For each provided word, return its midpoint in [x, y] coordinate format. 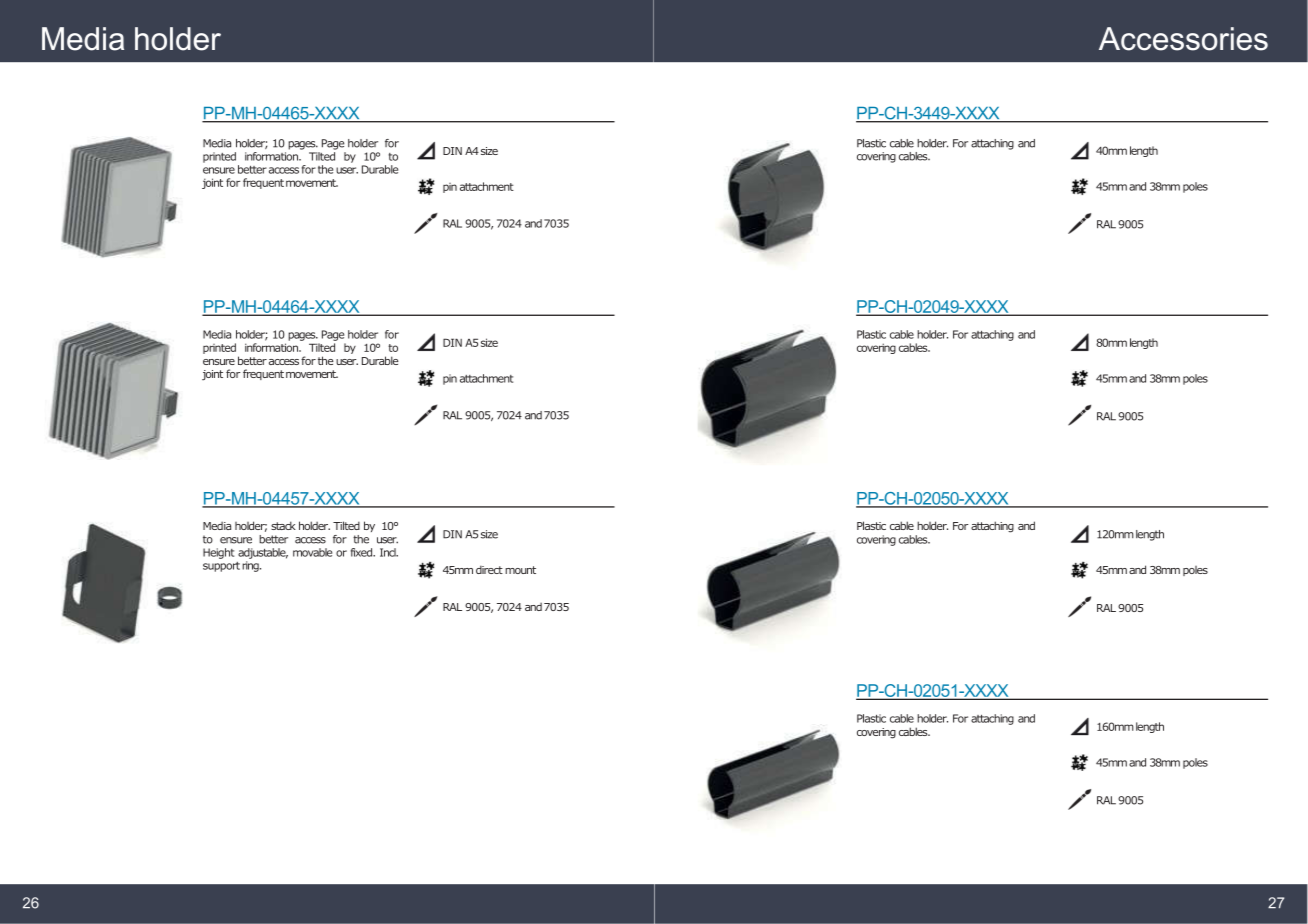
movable [312, 552]
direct [489, 569]
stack [283, 525]
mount [520, 570]
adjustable [263, 553]
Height [218, 553]
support [221, 567]
